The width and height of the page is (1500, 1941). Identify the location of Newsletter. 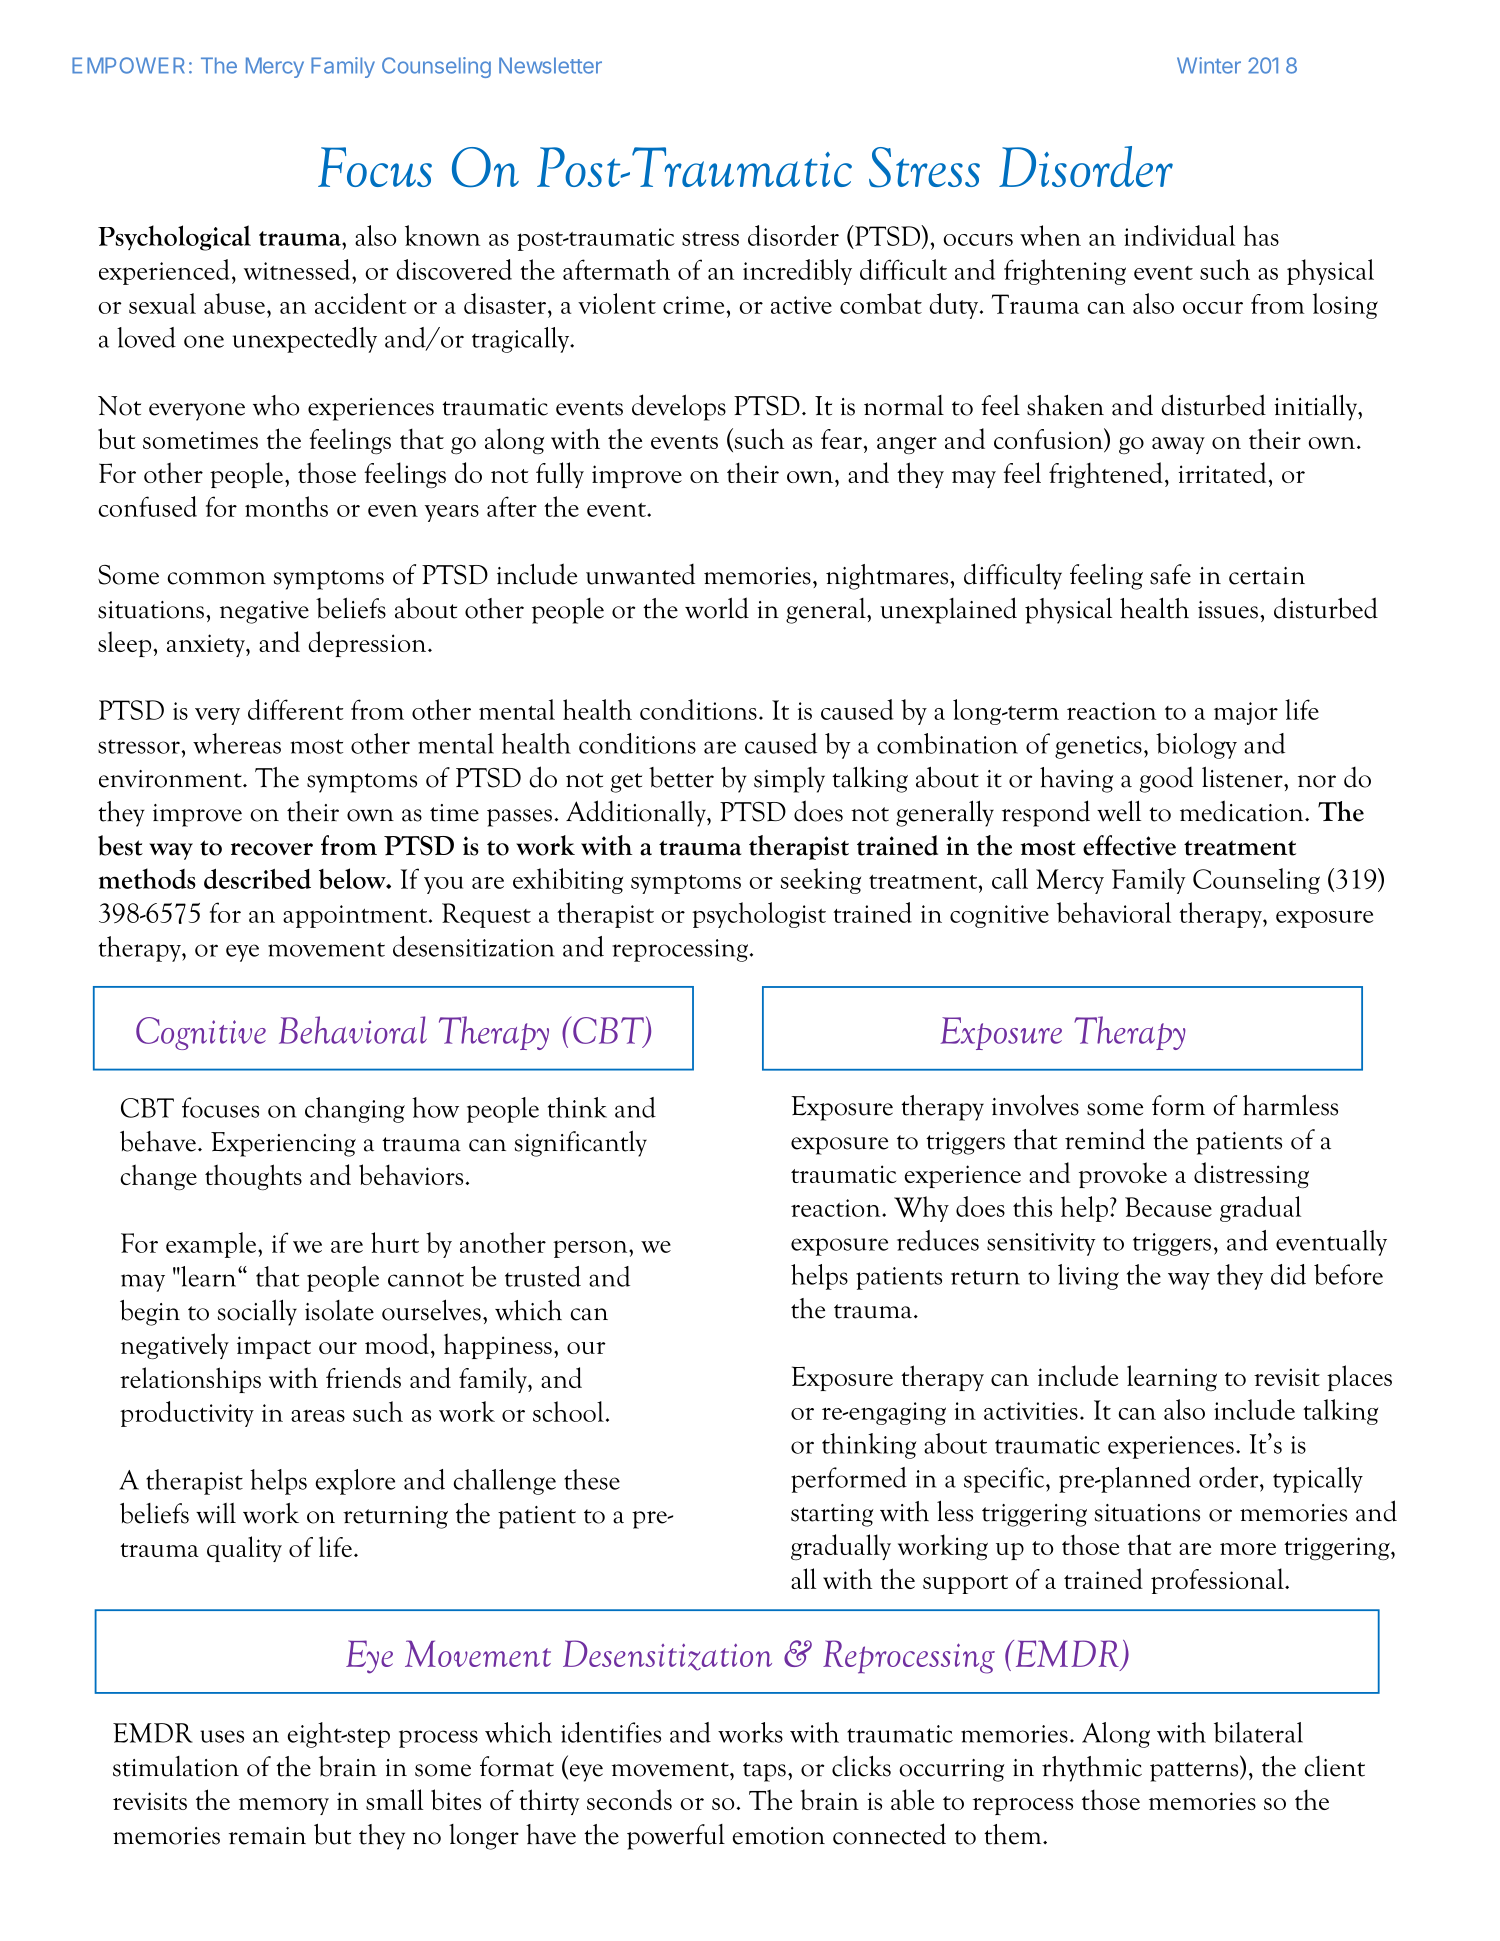
(550, 65).
